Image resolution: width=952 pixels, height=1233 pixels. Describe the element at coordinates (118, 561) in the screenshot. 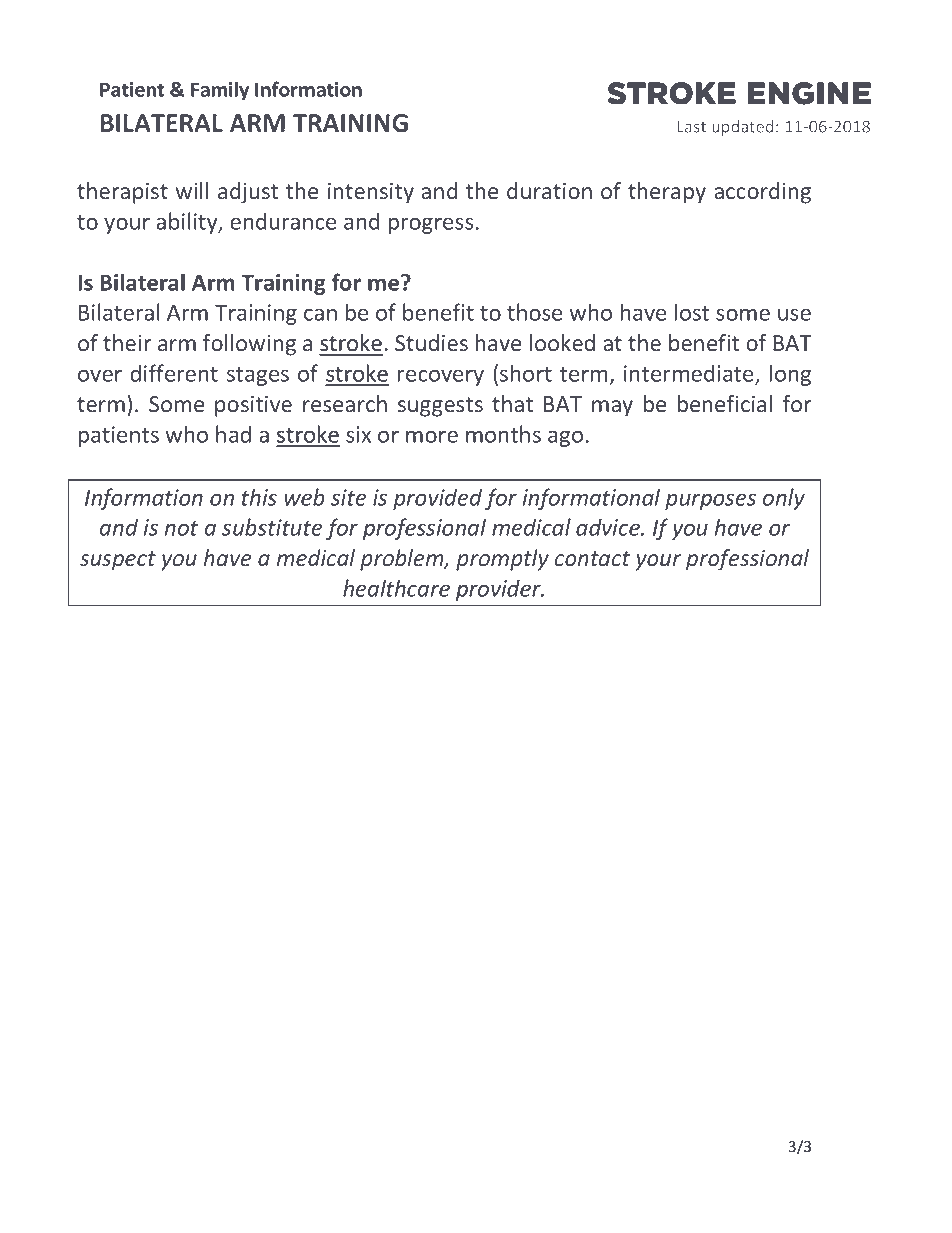

I see `suspect` at that location.
